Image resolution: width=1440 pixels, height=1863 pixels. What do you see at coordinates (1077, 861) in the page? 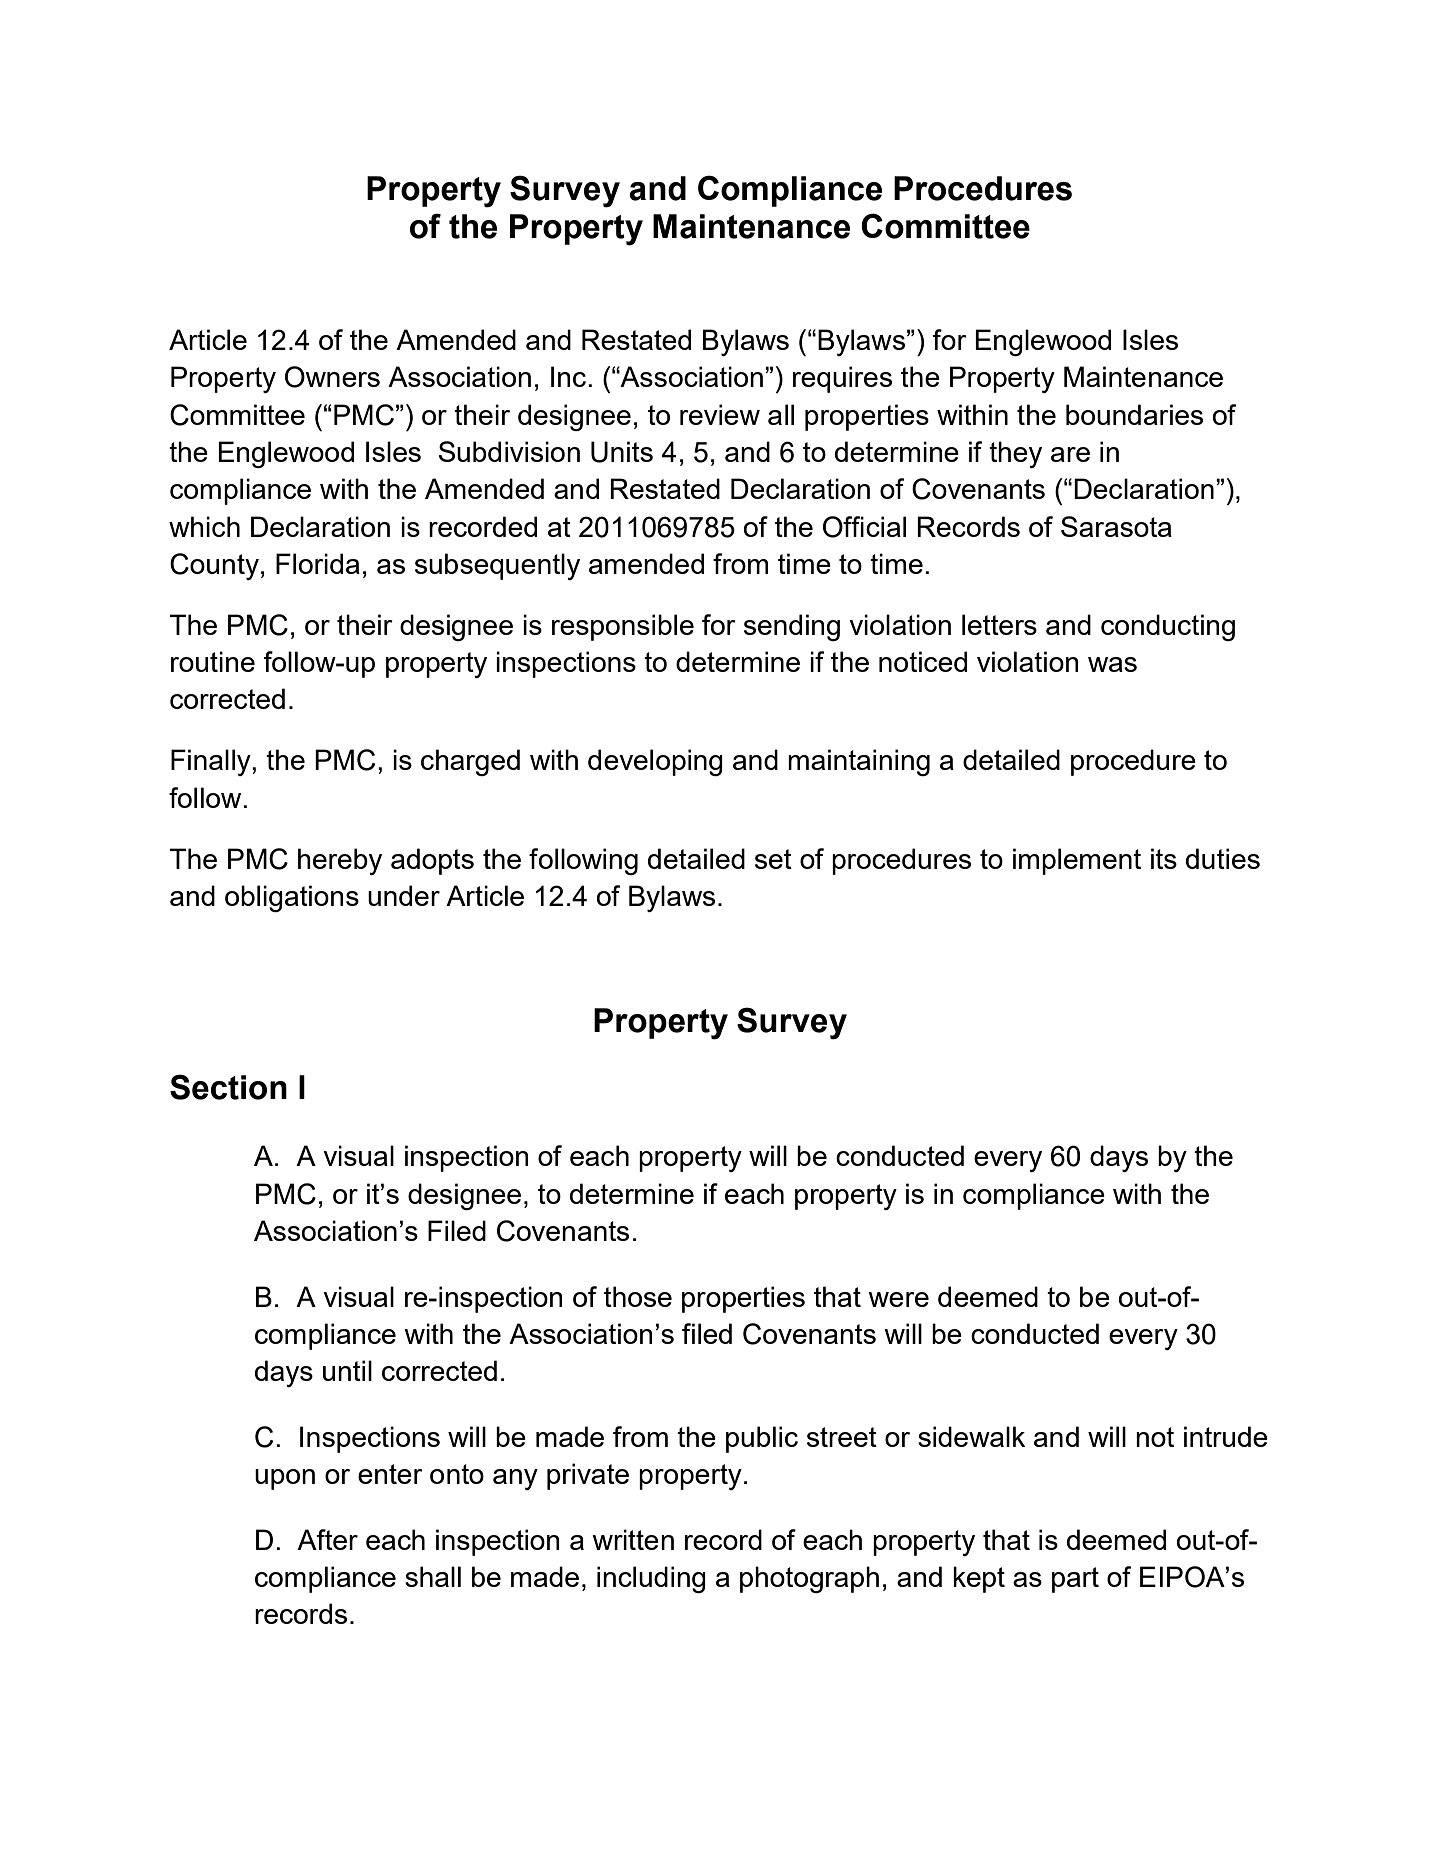
I see `implement` at bounding box center [1077, 861].
